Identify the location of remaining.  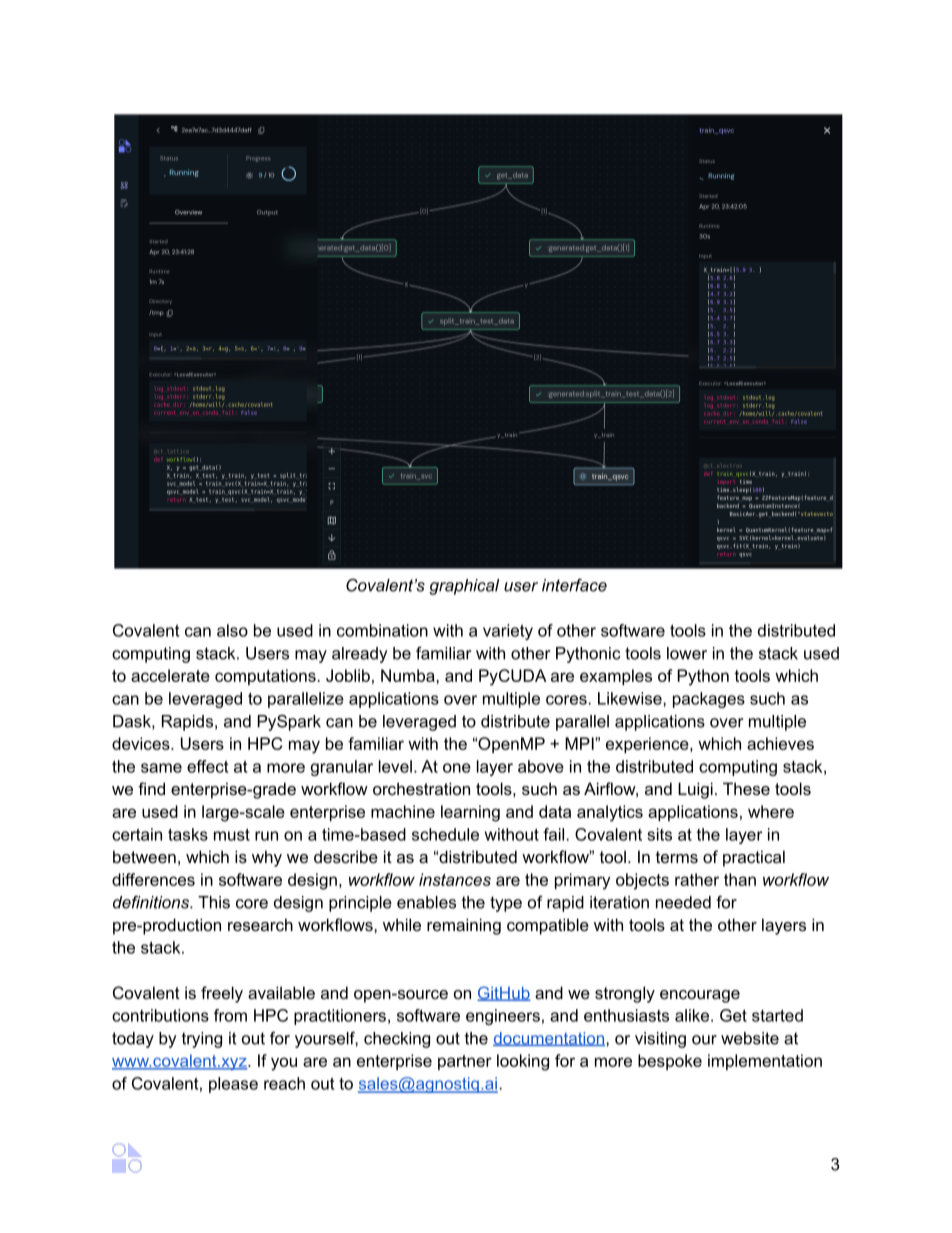
(464, 926).
